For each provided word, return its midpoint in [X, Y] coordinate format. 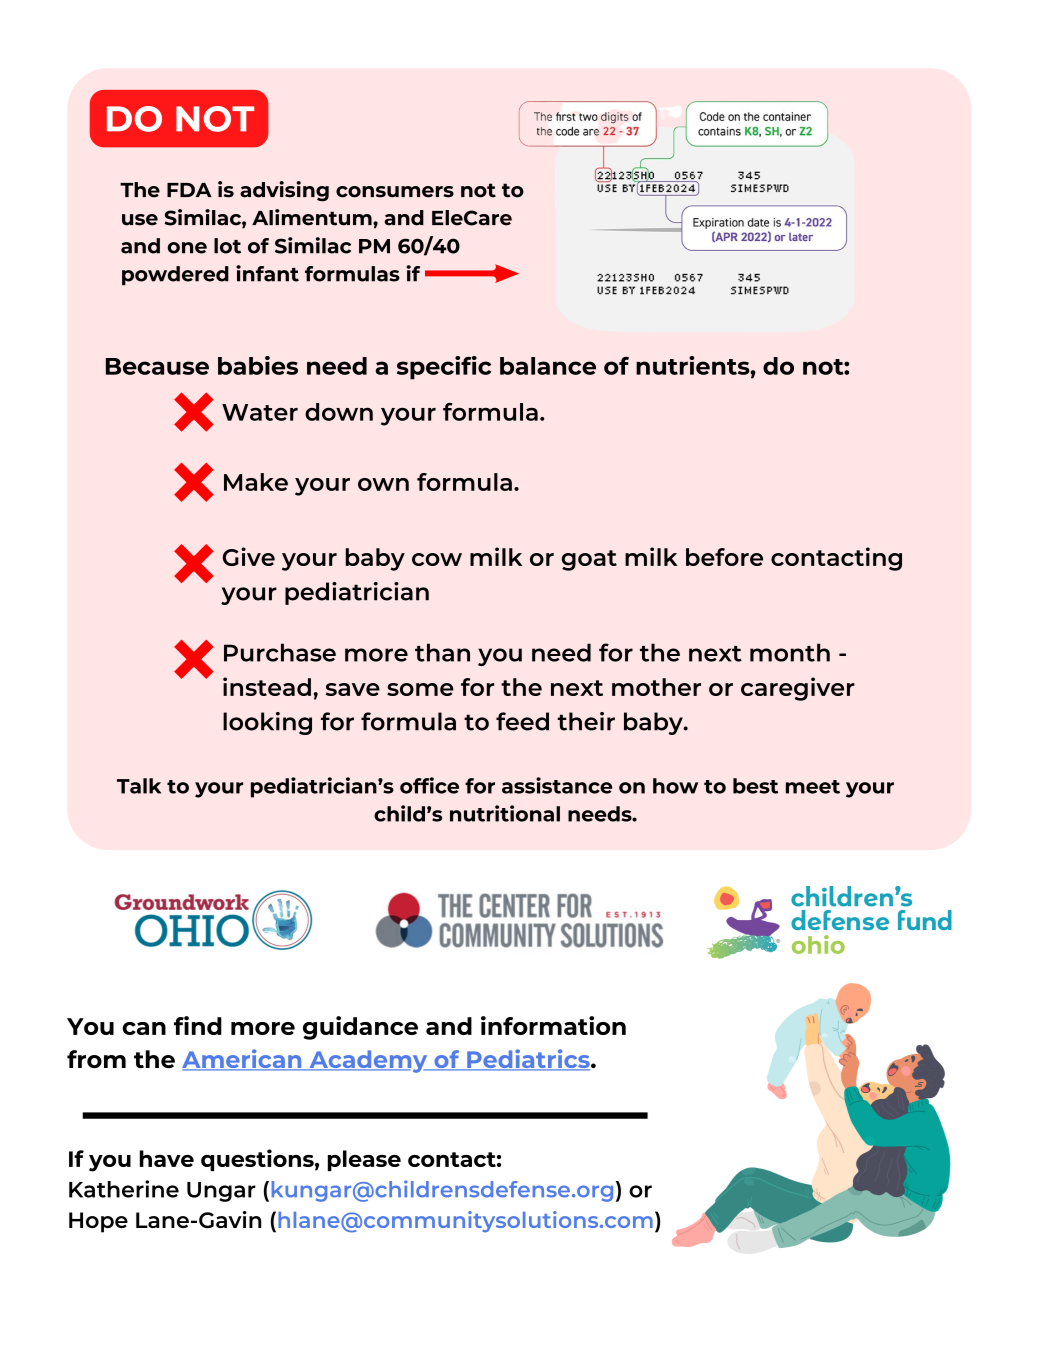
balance [548, 366]
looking [267, 723]
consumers [395, 192]
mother [656, 687]
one [187, 248]
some [420, 689]
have [167, 1158]
